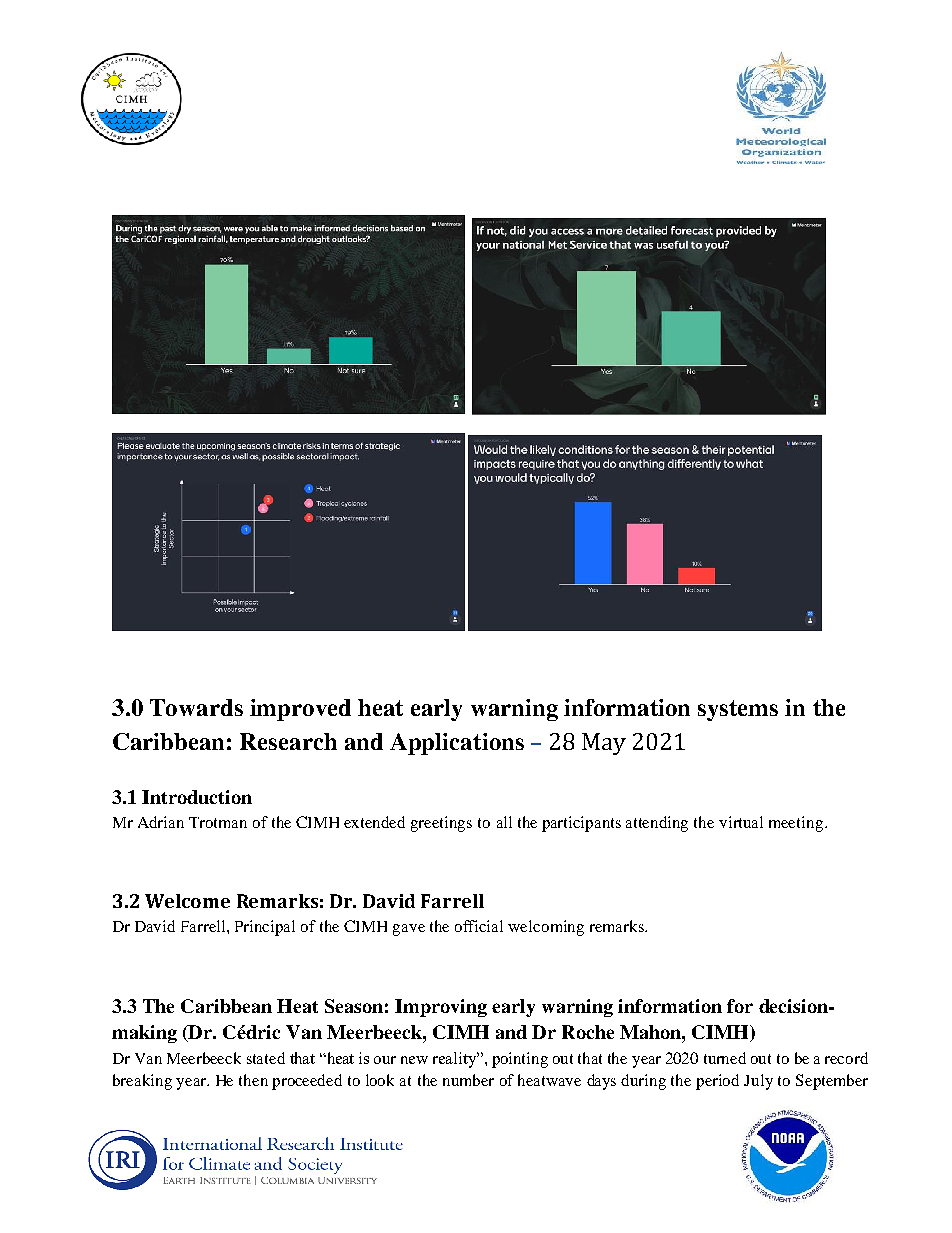 The image size is (952, 1233). Describe the element at coordinates (197, 797) in the document. I see `Introduction` at that location.
